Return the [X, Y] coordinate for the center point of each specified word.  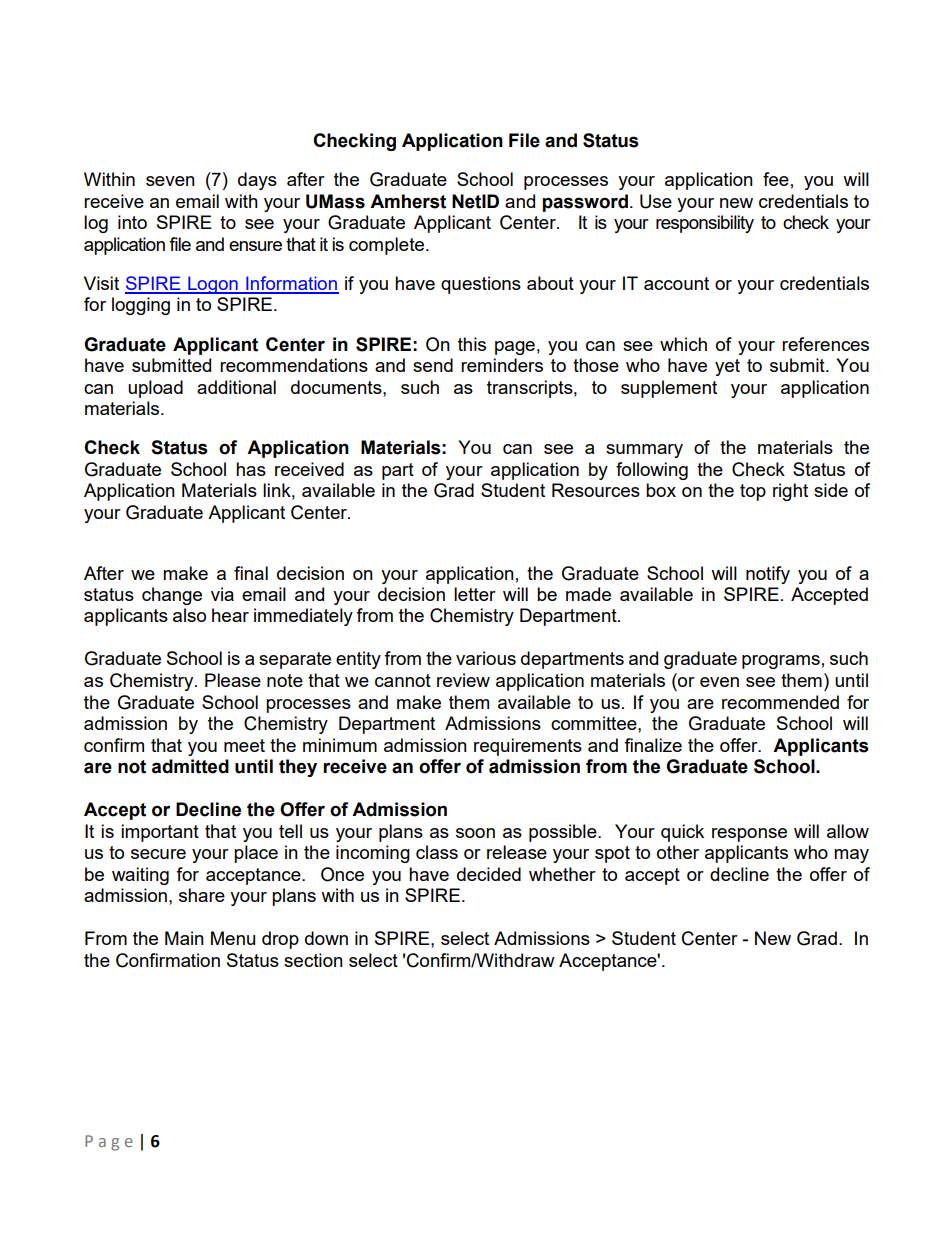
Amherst [408, 201]
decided [489, 874]
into [132, 222]
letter [475, 594]
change [172, 596]
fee [776, 179]
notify [768, 575]
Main [184, 938]
